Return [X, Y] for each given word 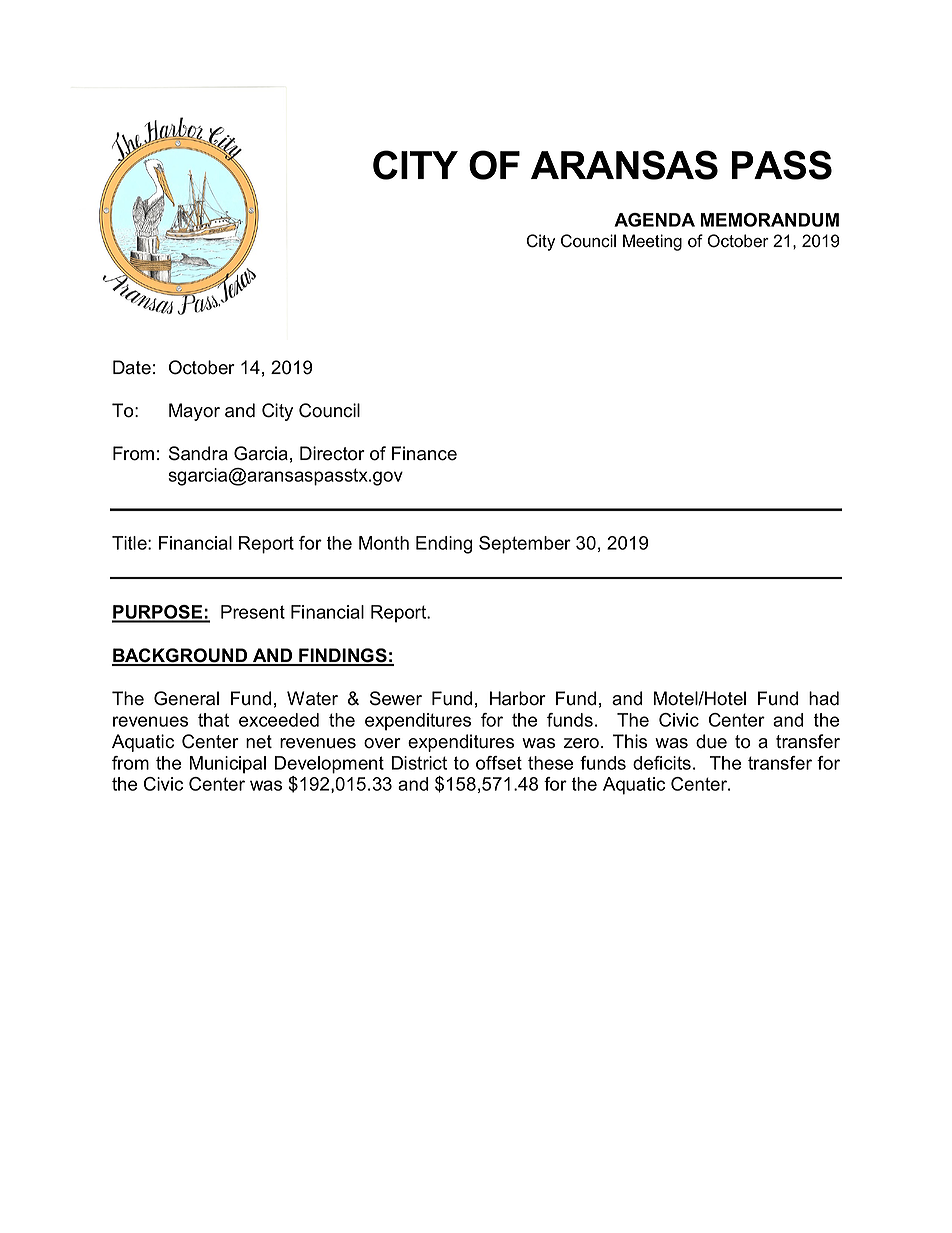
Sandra [198, 453]
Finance [424, 453]
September [525, 545]
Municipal [228, 765]
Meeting [652, 242]
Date [132, 367]
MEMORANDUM [769, 220]
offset [499, 763]
